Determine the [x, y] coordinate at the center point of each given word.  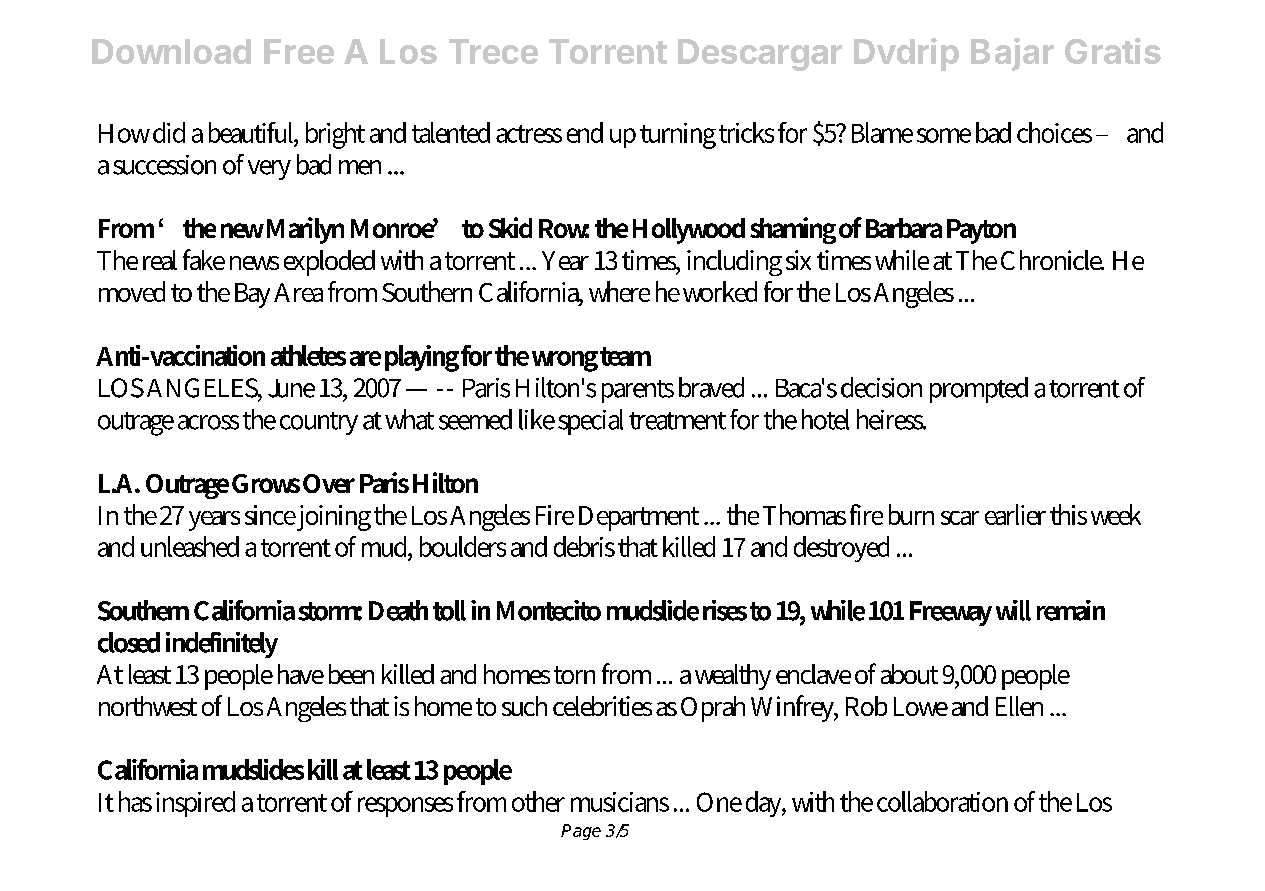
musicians [620, 802]
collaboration [942, 801]
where [619, 291]
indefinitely [222, 645]
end [585, 132]
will [1013, 610]
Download [171, 51]
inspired [195, 804]
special [590, 422]
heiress [891, 419]
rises [725, 610]
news [254, 263]
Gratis [1113, 51]
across [208, 422]
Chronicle [1052, 260]
